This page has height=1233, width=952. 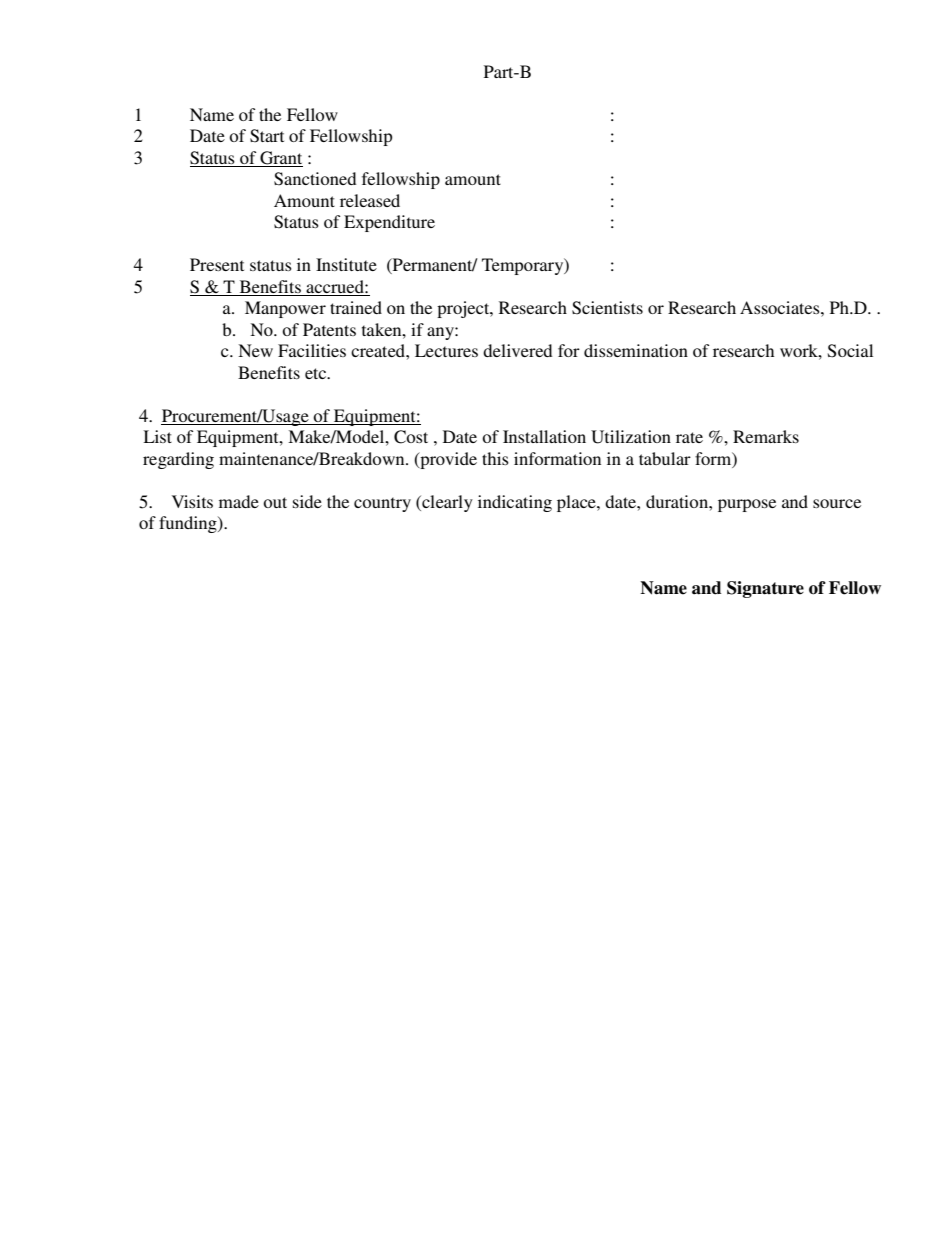 What do you see at coordinates (850, 351) in the page?
I see `Social` at bounding box center [850, 351].
